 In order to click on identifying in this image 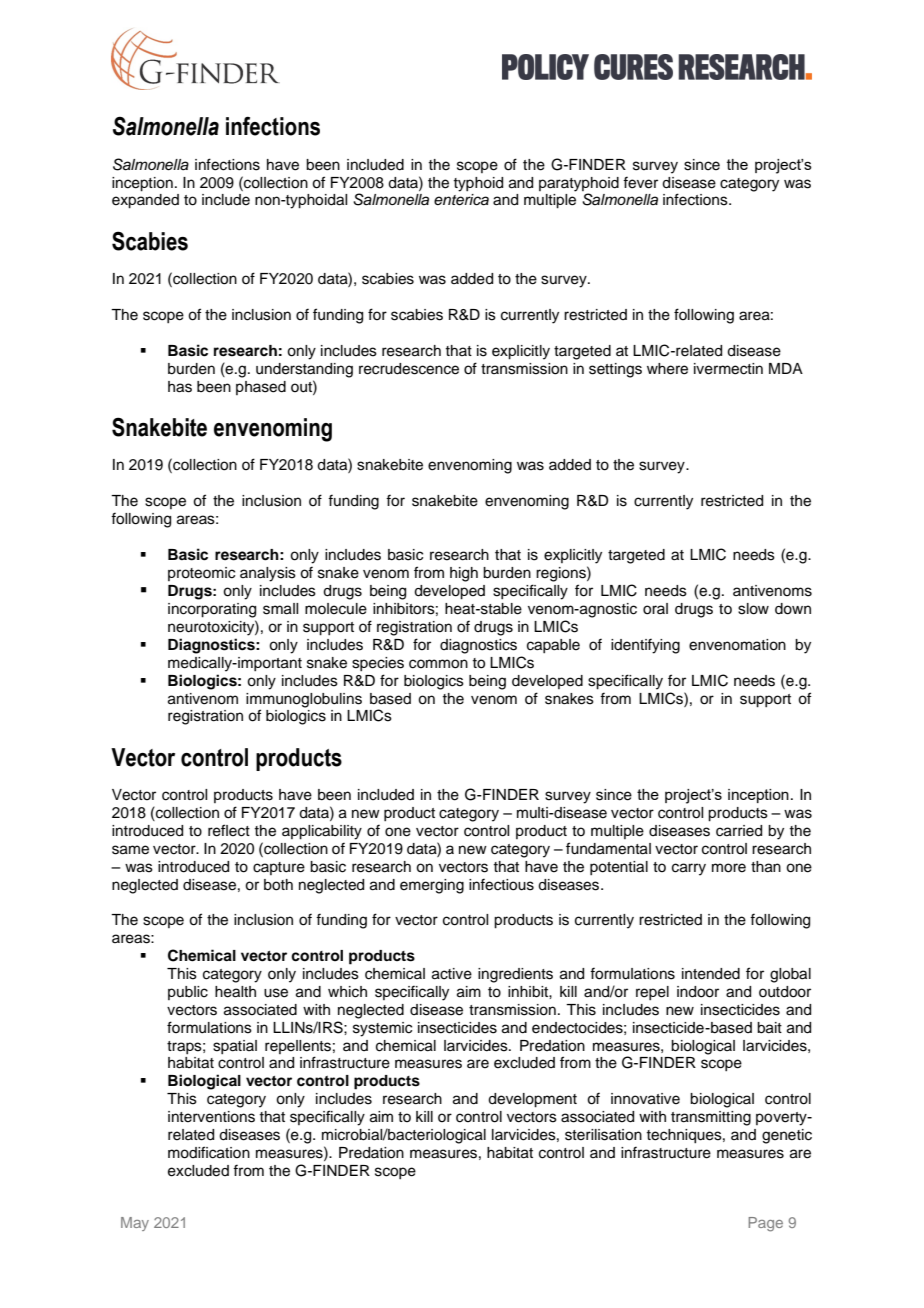, I will do `click(645, 646)`.
